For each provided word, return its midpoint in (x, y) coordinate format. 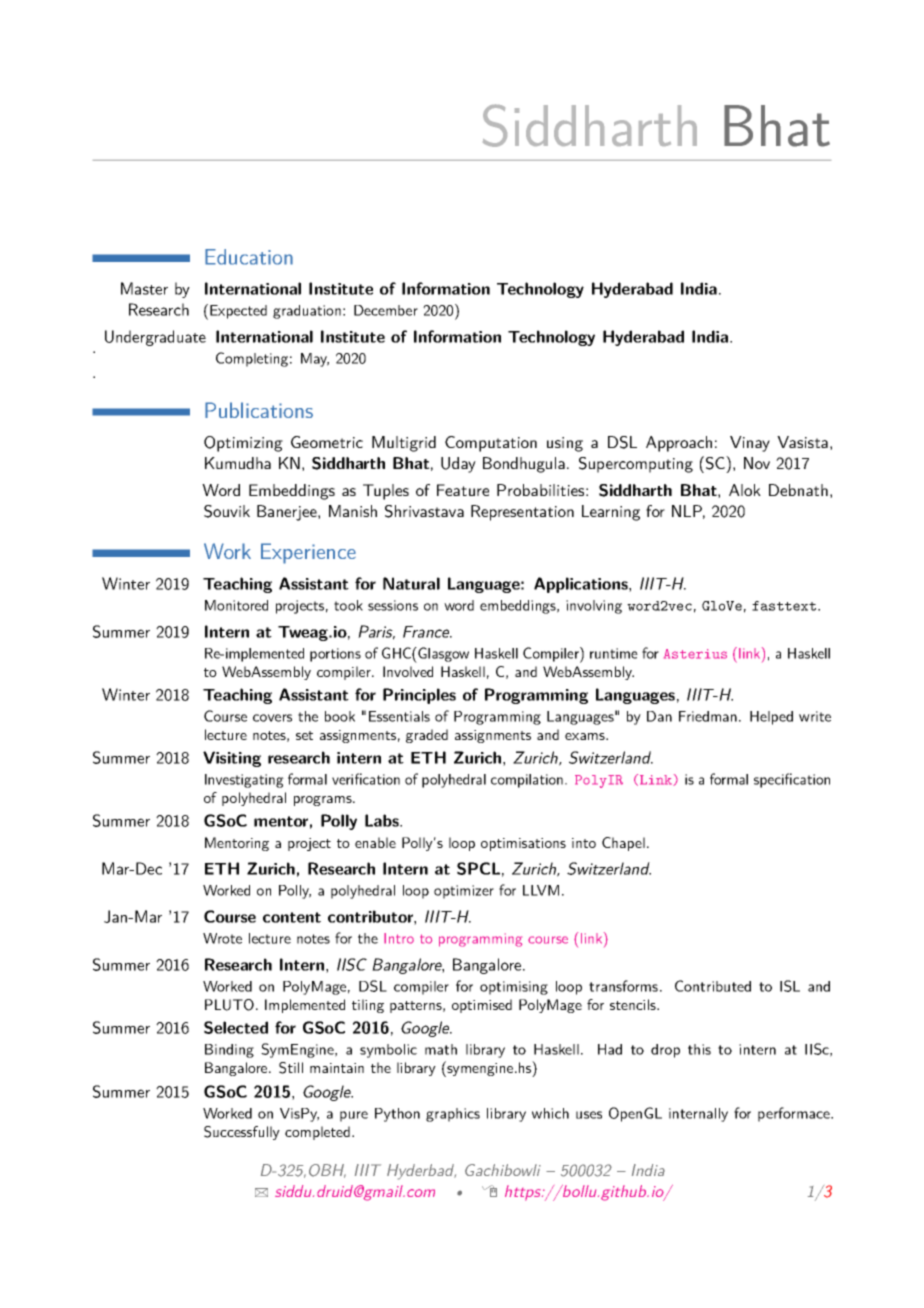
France (427, 632)
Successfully (242, 1133)
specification (792, 780)
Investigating (244, 781)
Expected (238, 312)
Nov (757, 463)
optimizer (464, 892)
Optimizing (243, 444)
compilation (527, 781)
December (386, 310)
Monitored (236, 605)
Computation (491, 444)
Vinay (750, 444)
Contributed (713, 986)
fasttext (784, 606)
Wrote (222, 938)
